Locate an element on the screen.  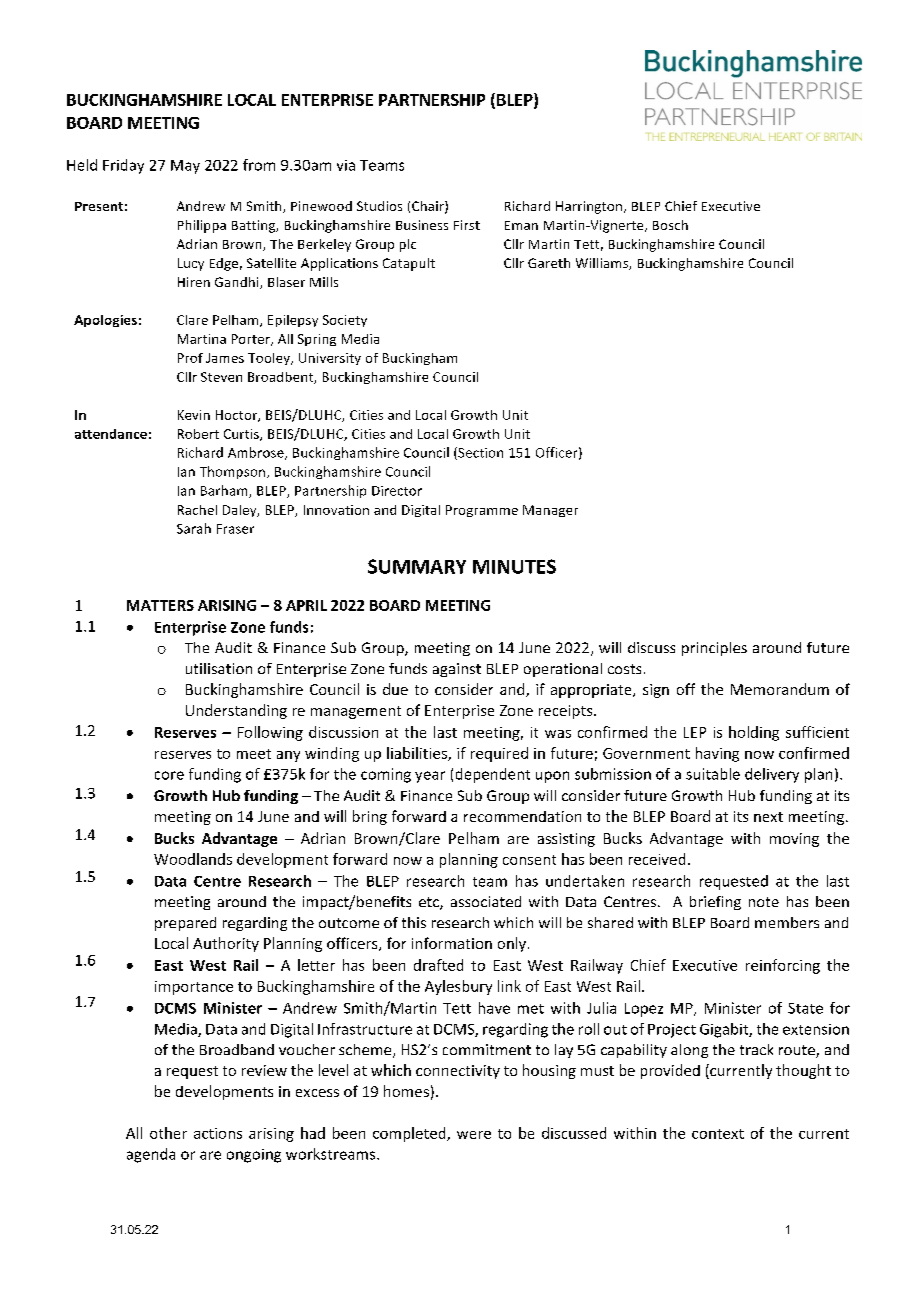
prepared is located at coordinates (185, 924).
